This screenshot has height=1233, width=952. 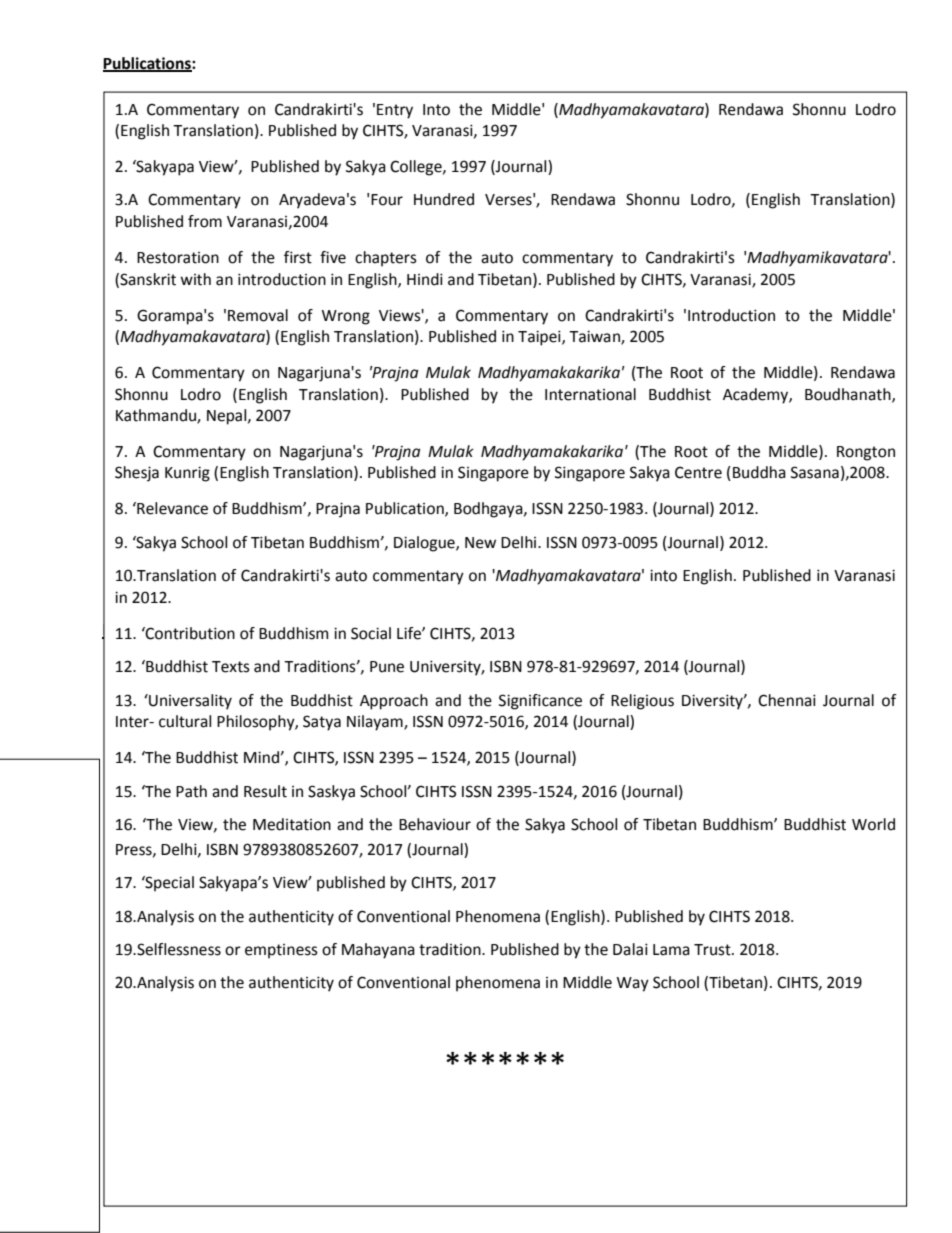 I want to click on Trust, so click(x=713, y=950).
